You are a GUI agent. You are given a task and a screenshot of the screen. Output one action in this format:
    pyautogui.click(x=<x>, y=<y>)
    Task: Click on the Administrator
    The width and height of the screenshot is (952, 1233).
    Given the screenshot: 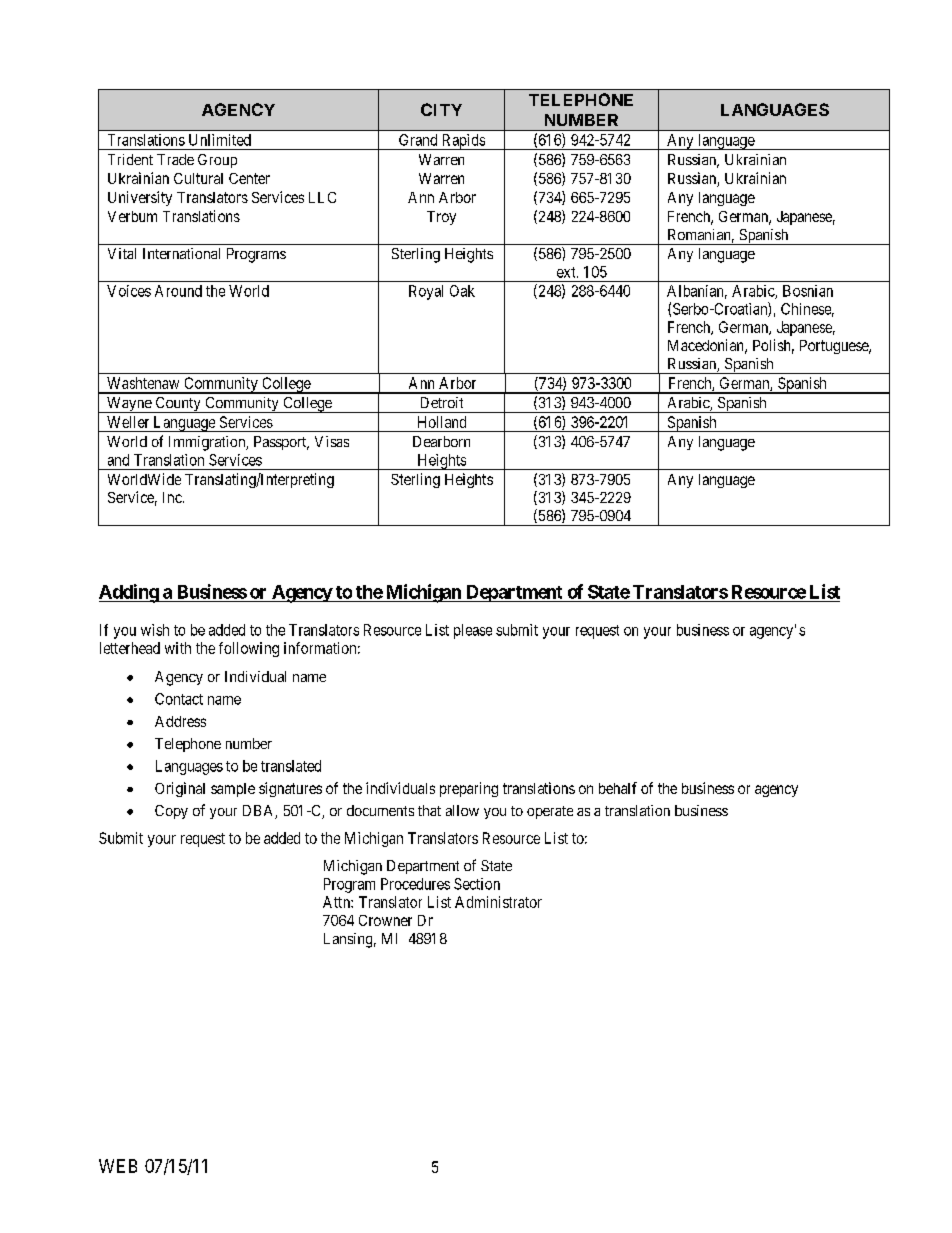 What is the action you would take?
    pyautogui.click(x=498, y=902)
